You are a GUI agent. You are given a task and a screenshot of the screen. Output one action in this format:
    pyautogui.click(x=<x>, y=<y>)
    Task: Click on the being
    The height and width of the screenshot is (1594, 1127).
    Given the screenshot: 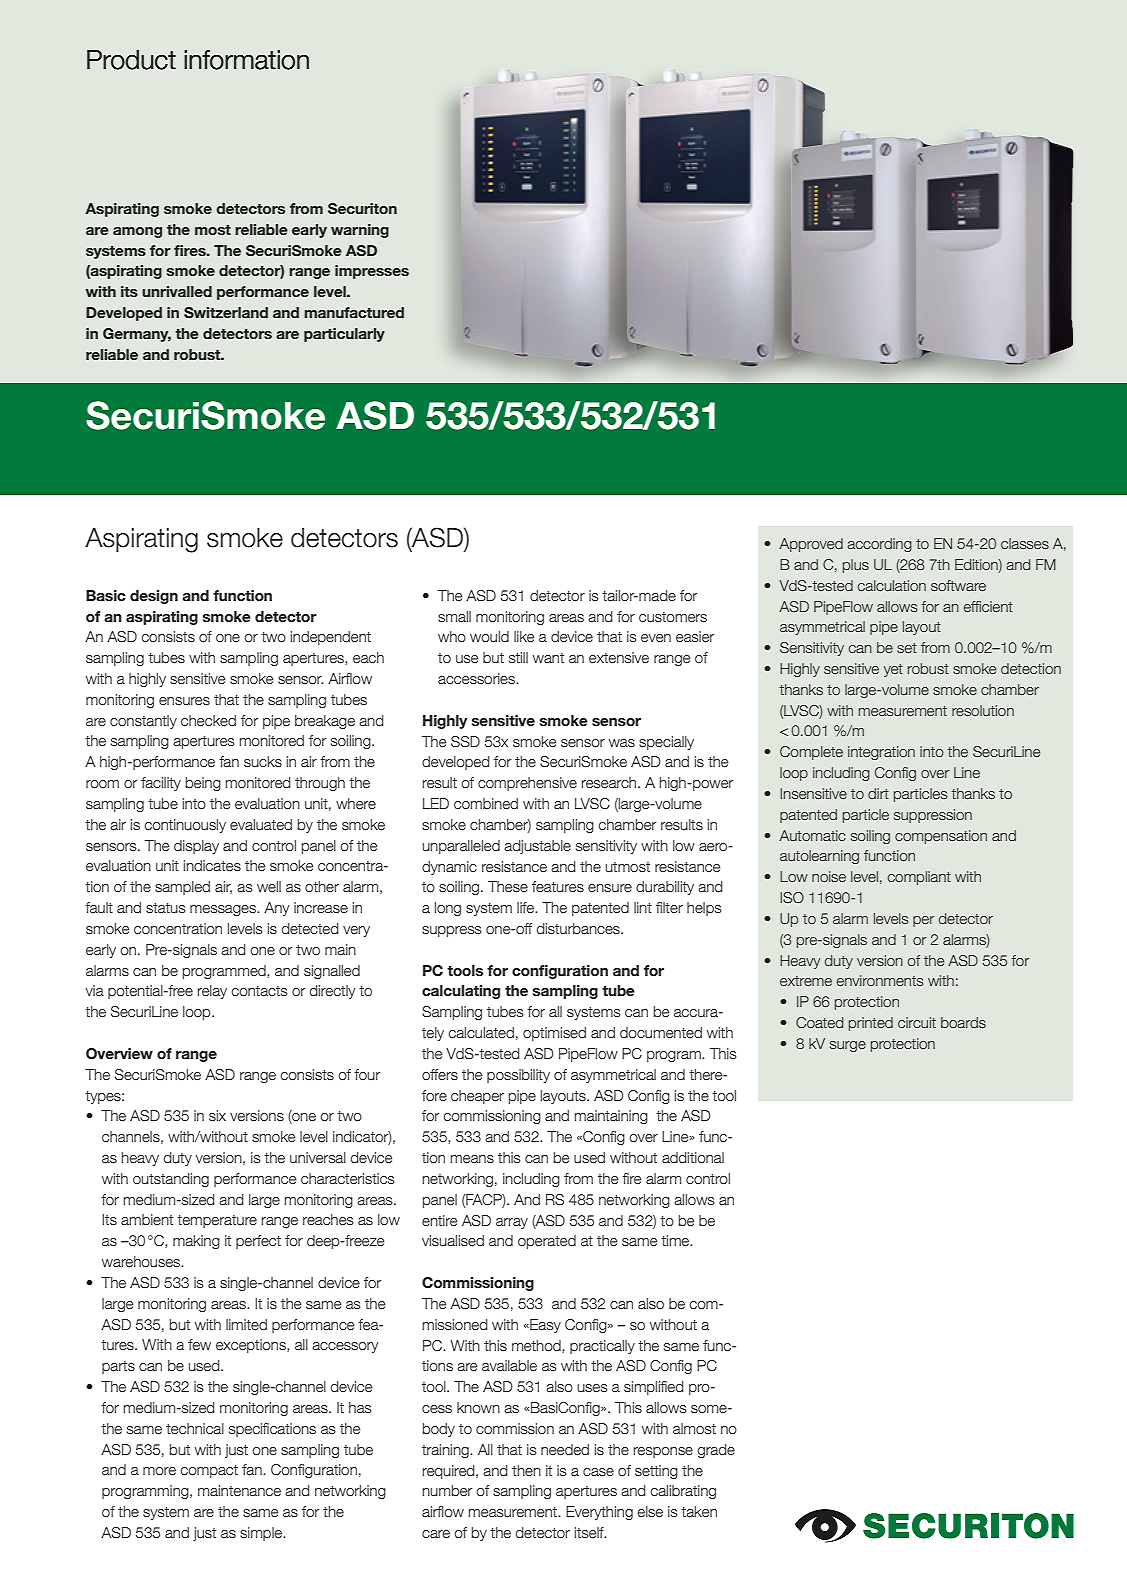 What is the action you would take?
    pyautogui.click(x=203, y=784)
